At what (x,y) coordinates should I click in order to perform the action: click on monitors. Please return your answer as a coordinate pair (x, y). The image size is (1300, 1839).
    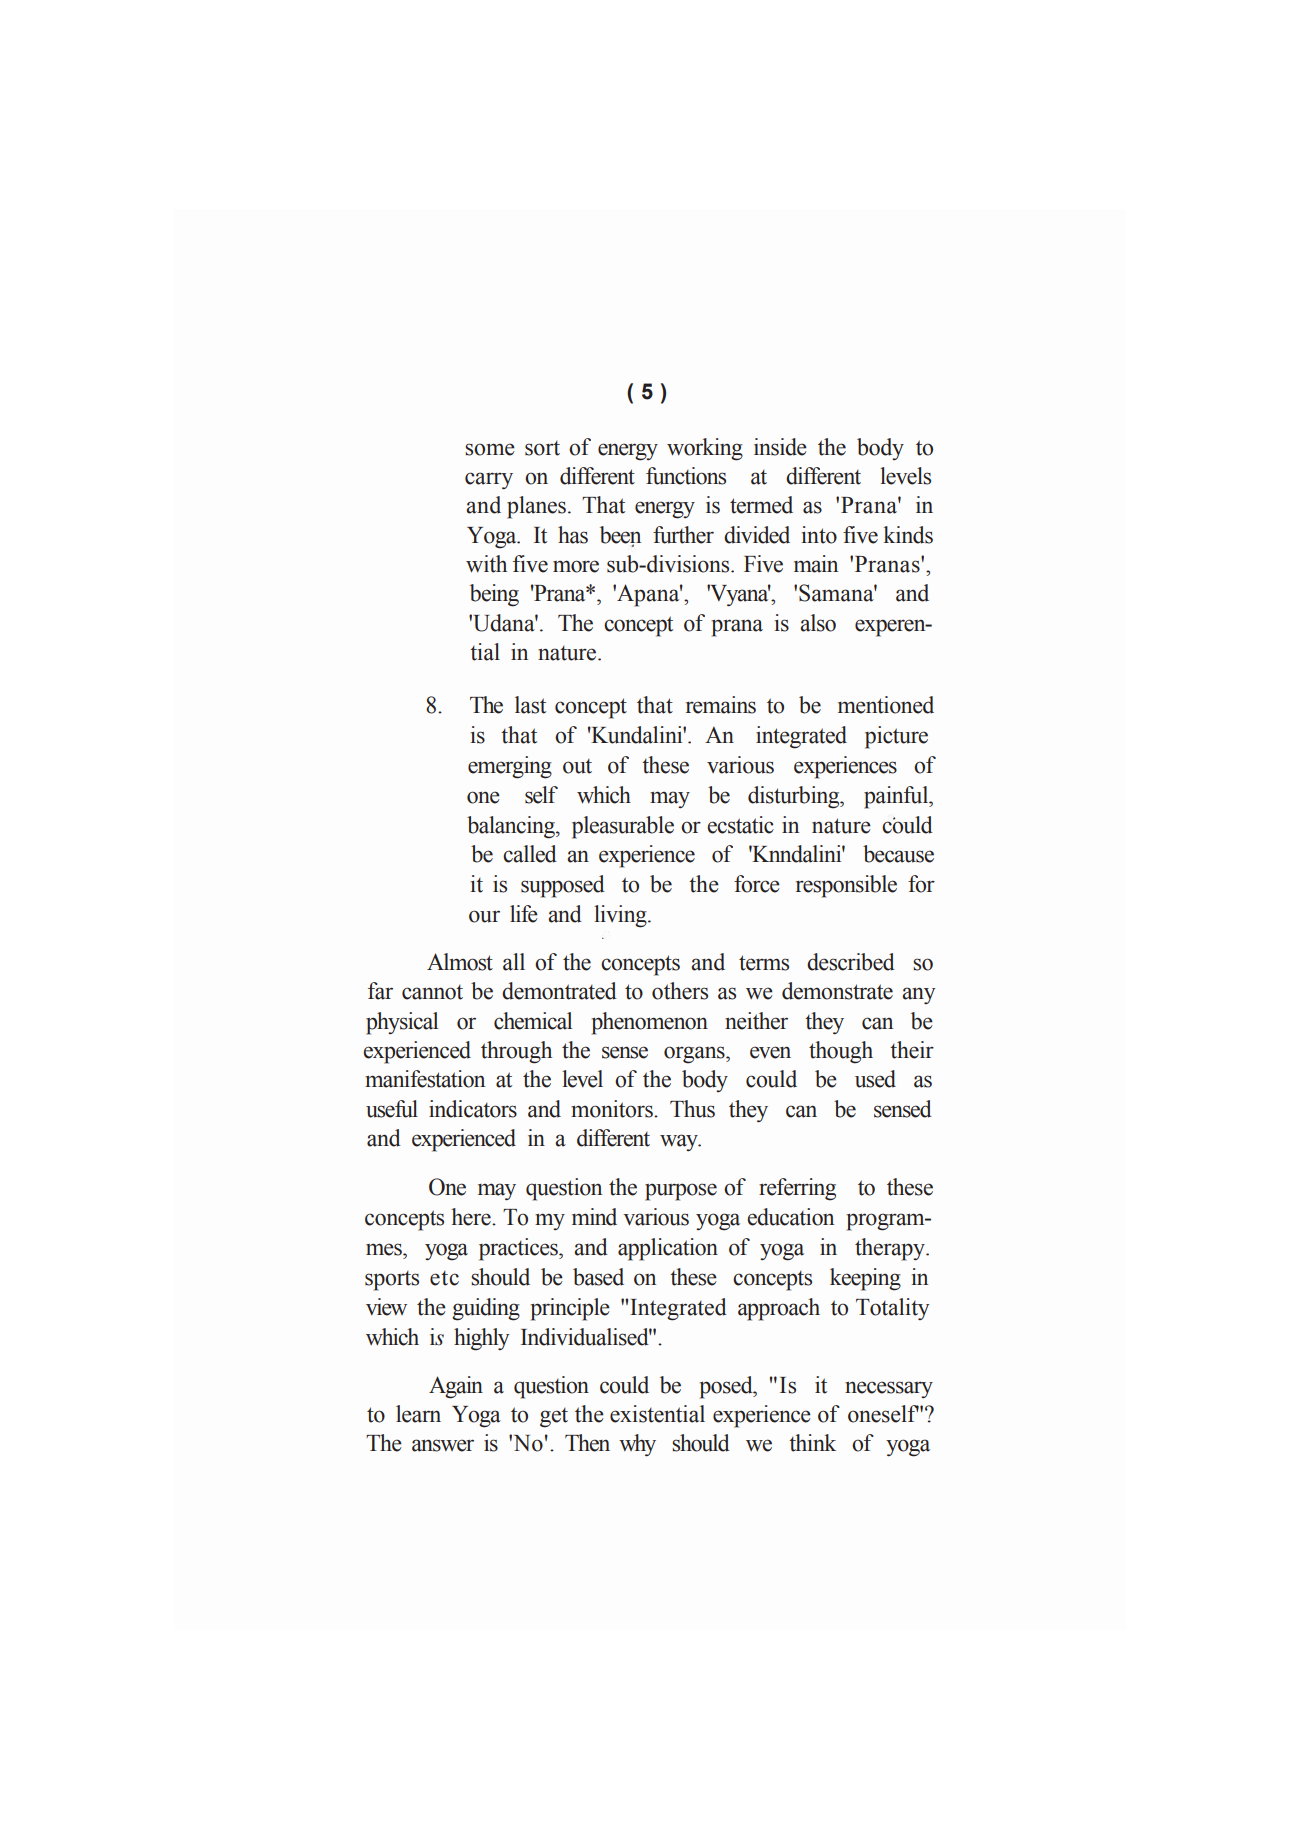
    Looking at the image, I should click on (613, 1109).
